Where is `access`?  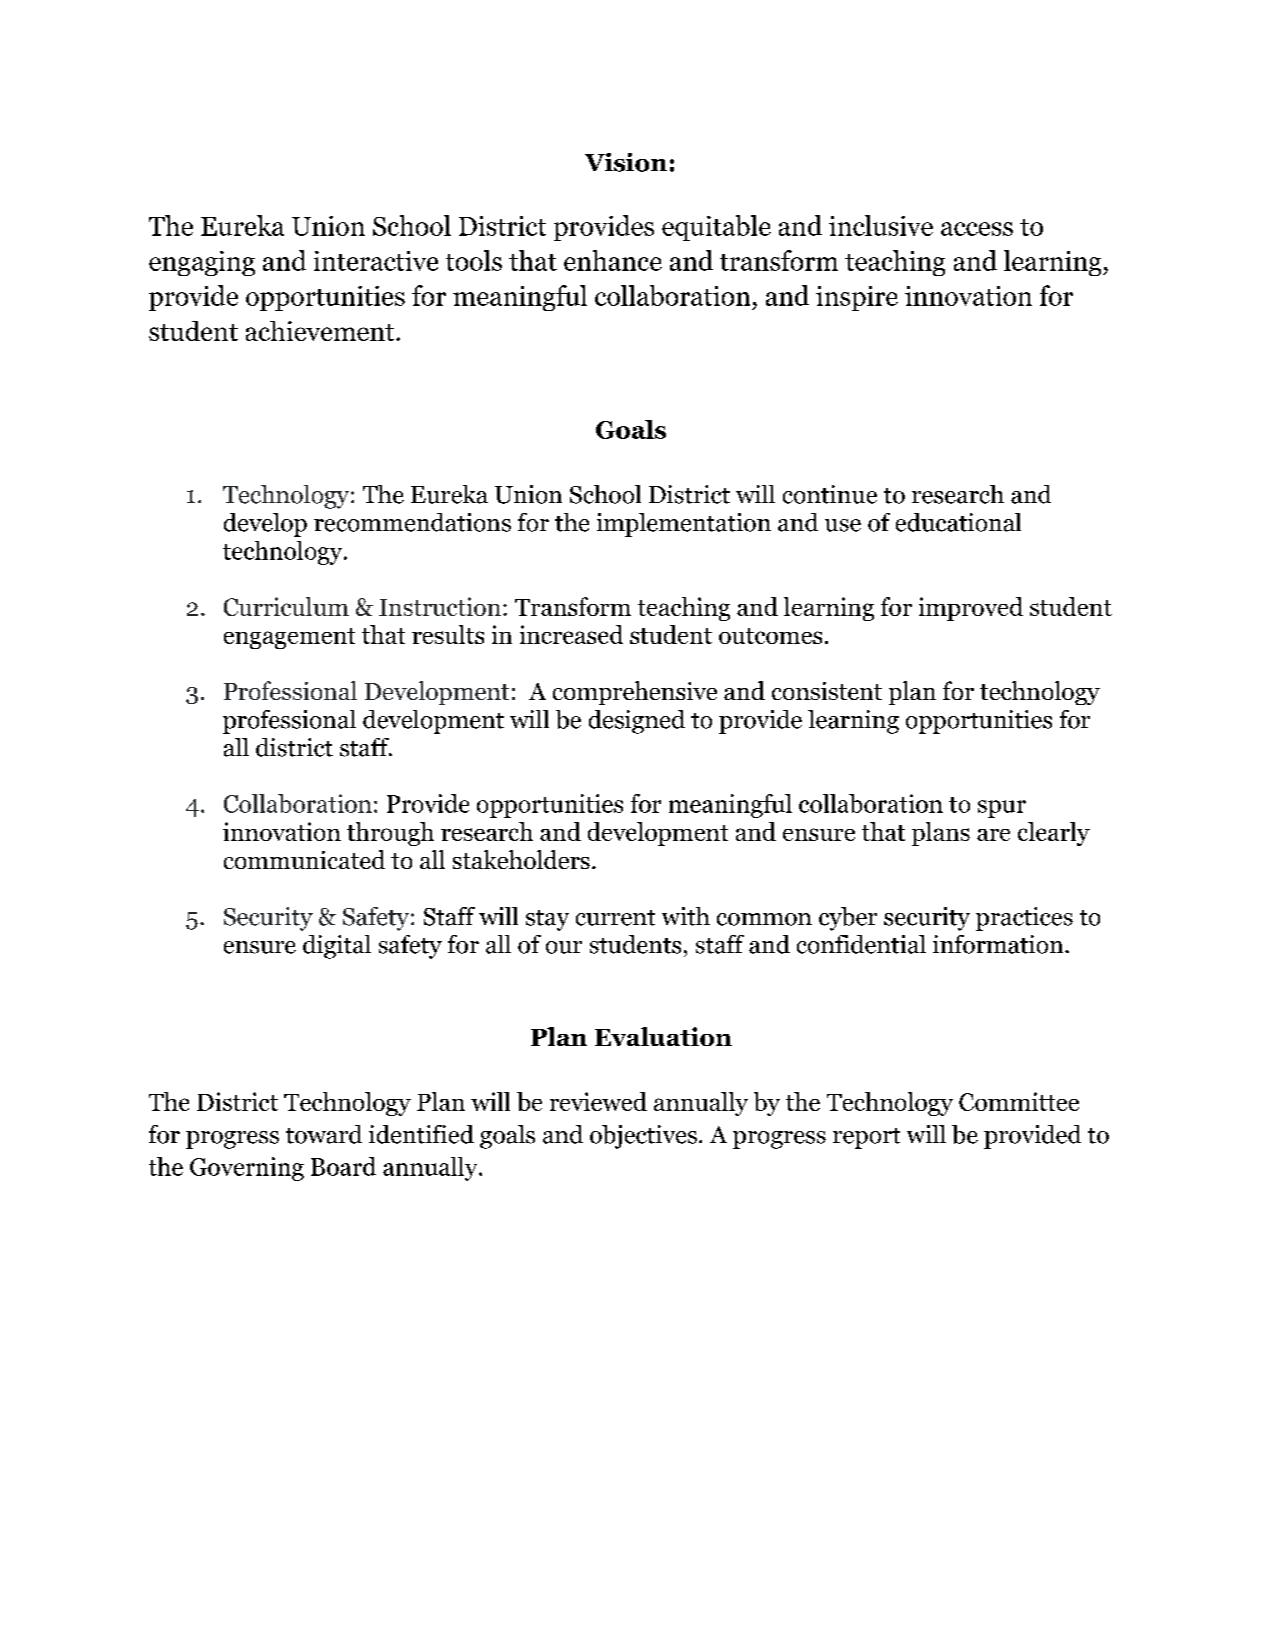
access is located at coordinates (977, 229).
